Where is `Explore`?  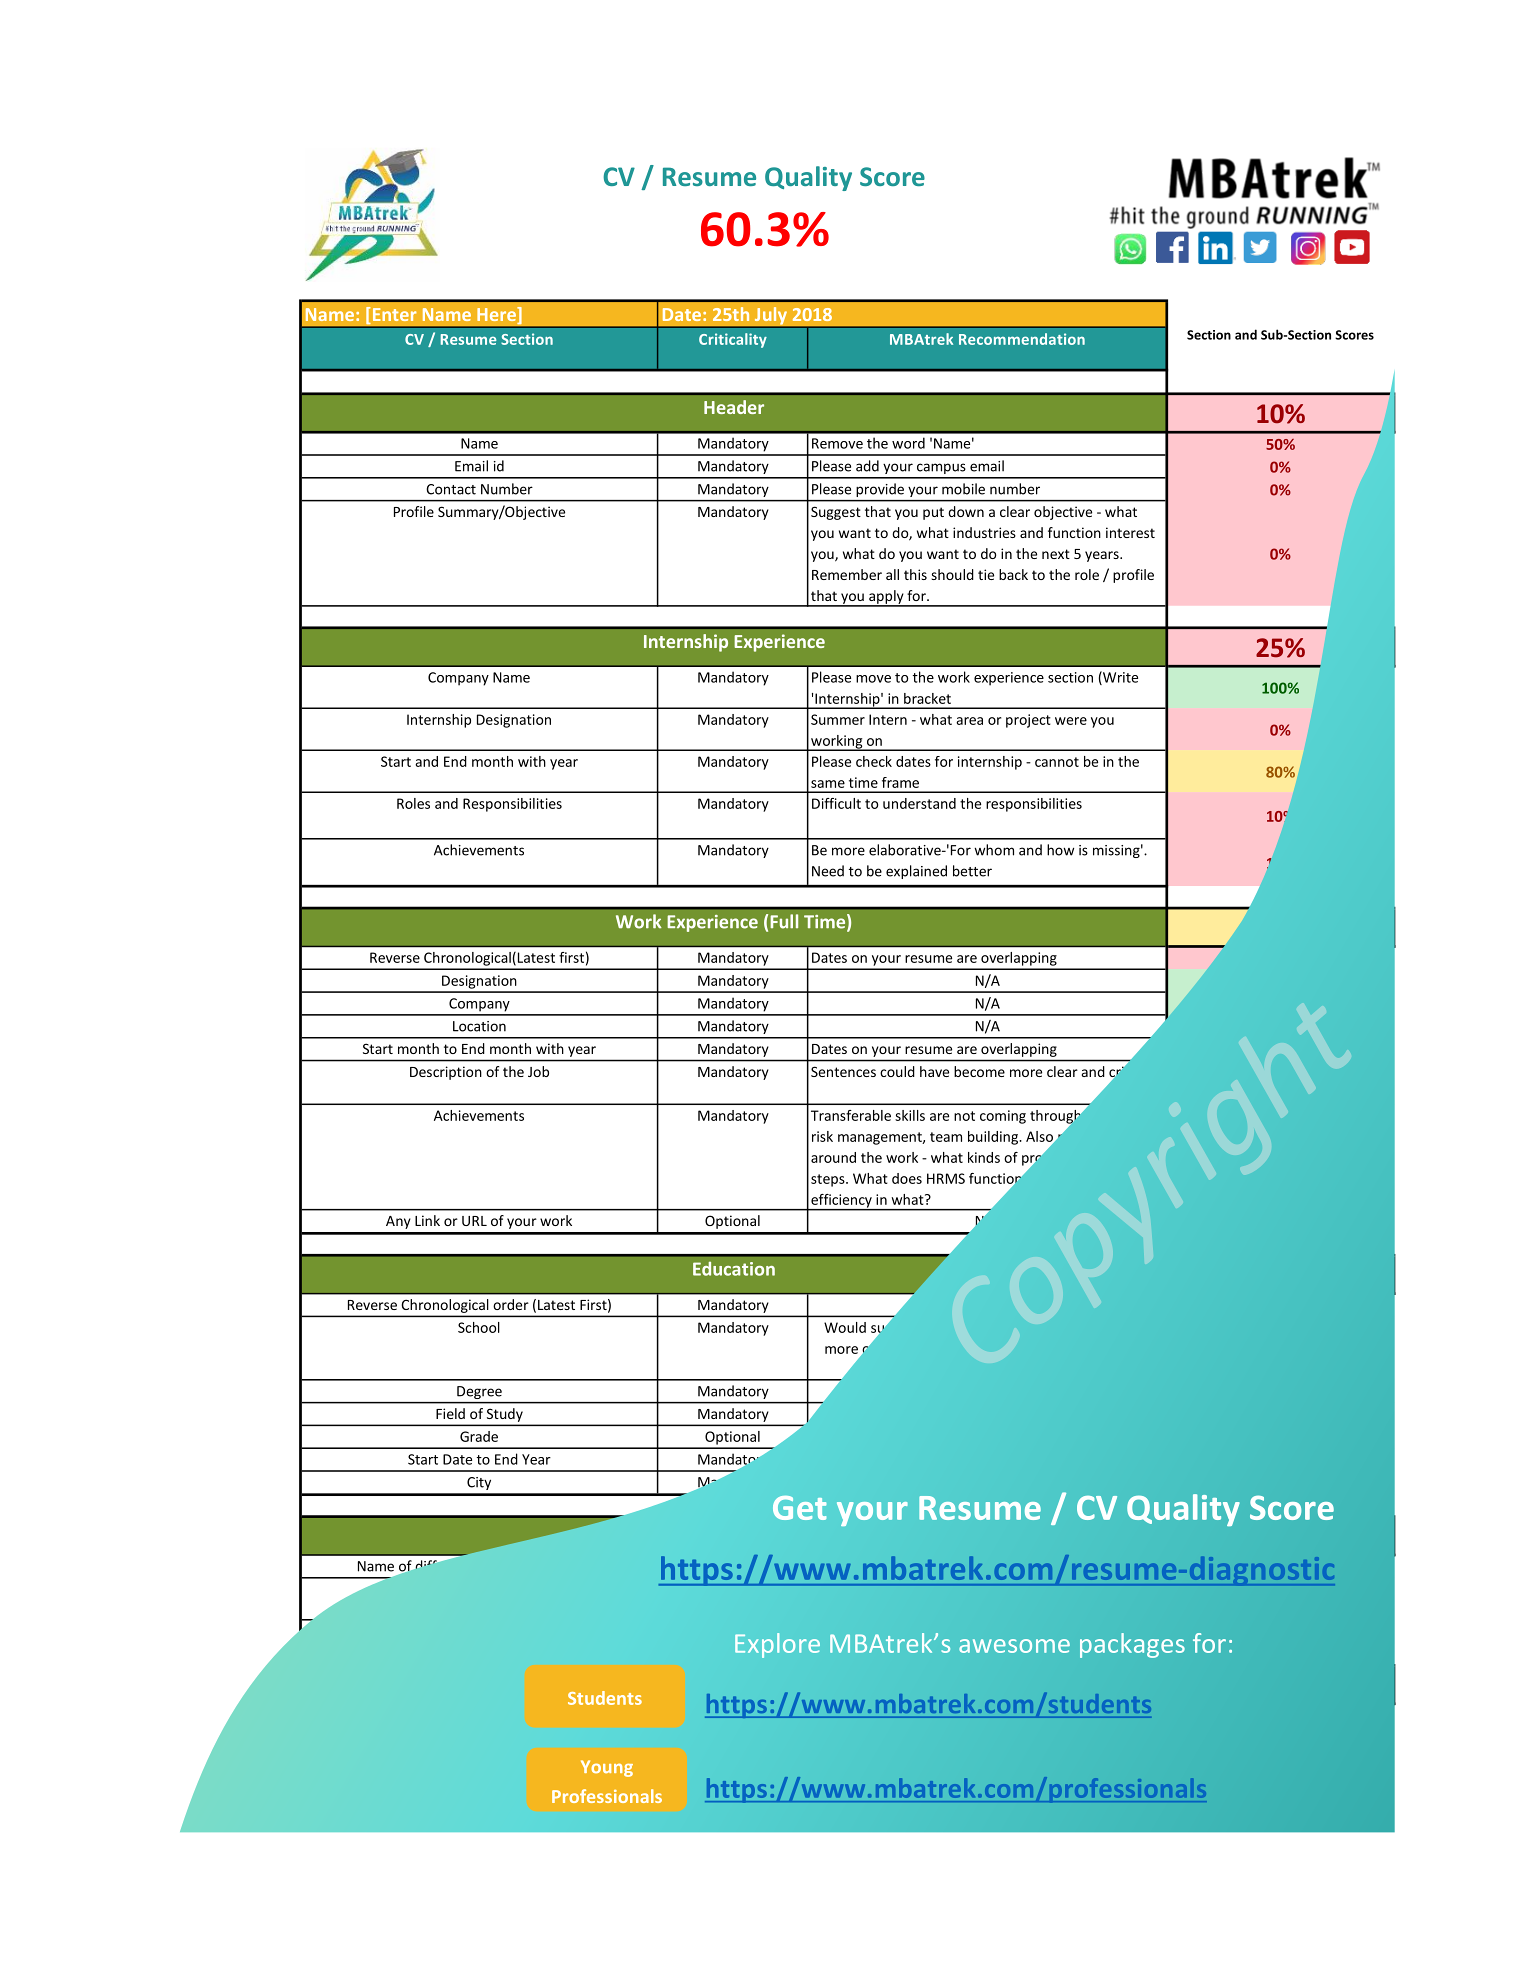 Explore is located at coordinates (777, 1645).
